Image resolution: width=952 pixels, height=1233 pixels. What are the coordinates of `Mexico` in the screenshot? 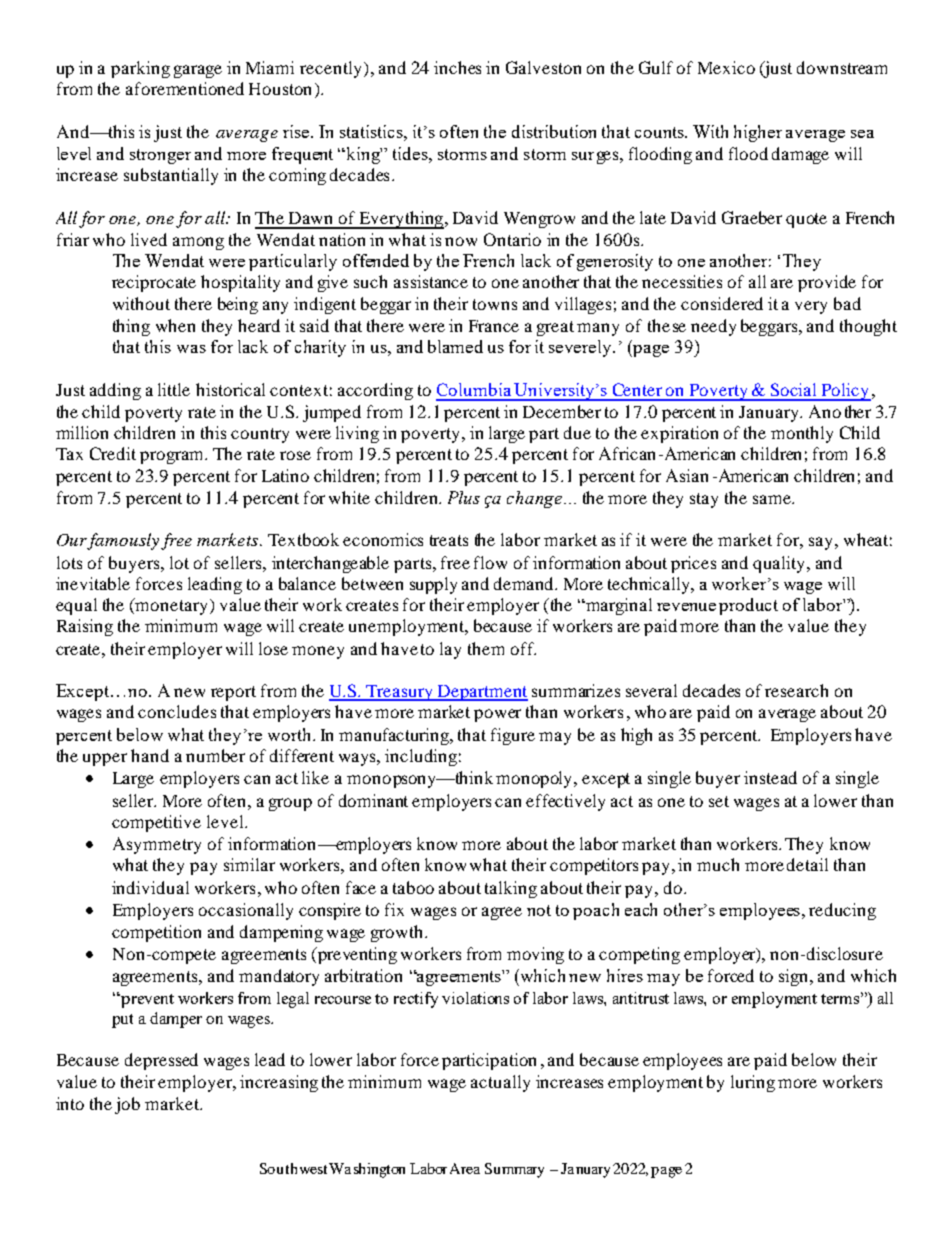 It's located at (726, 67).
